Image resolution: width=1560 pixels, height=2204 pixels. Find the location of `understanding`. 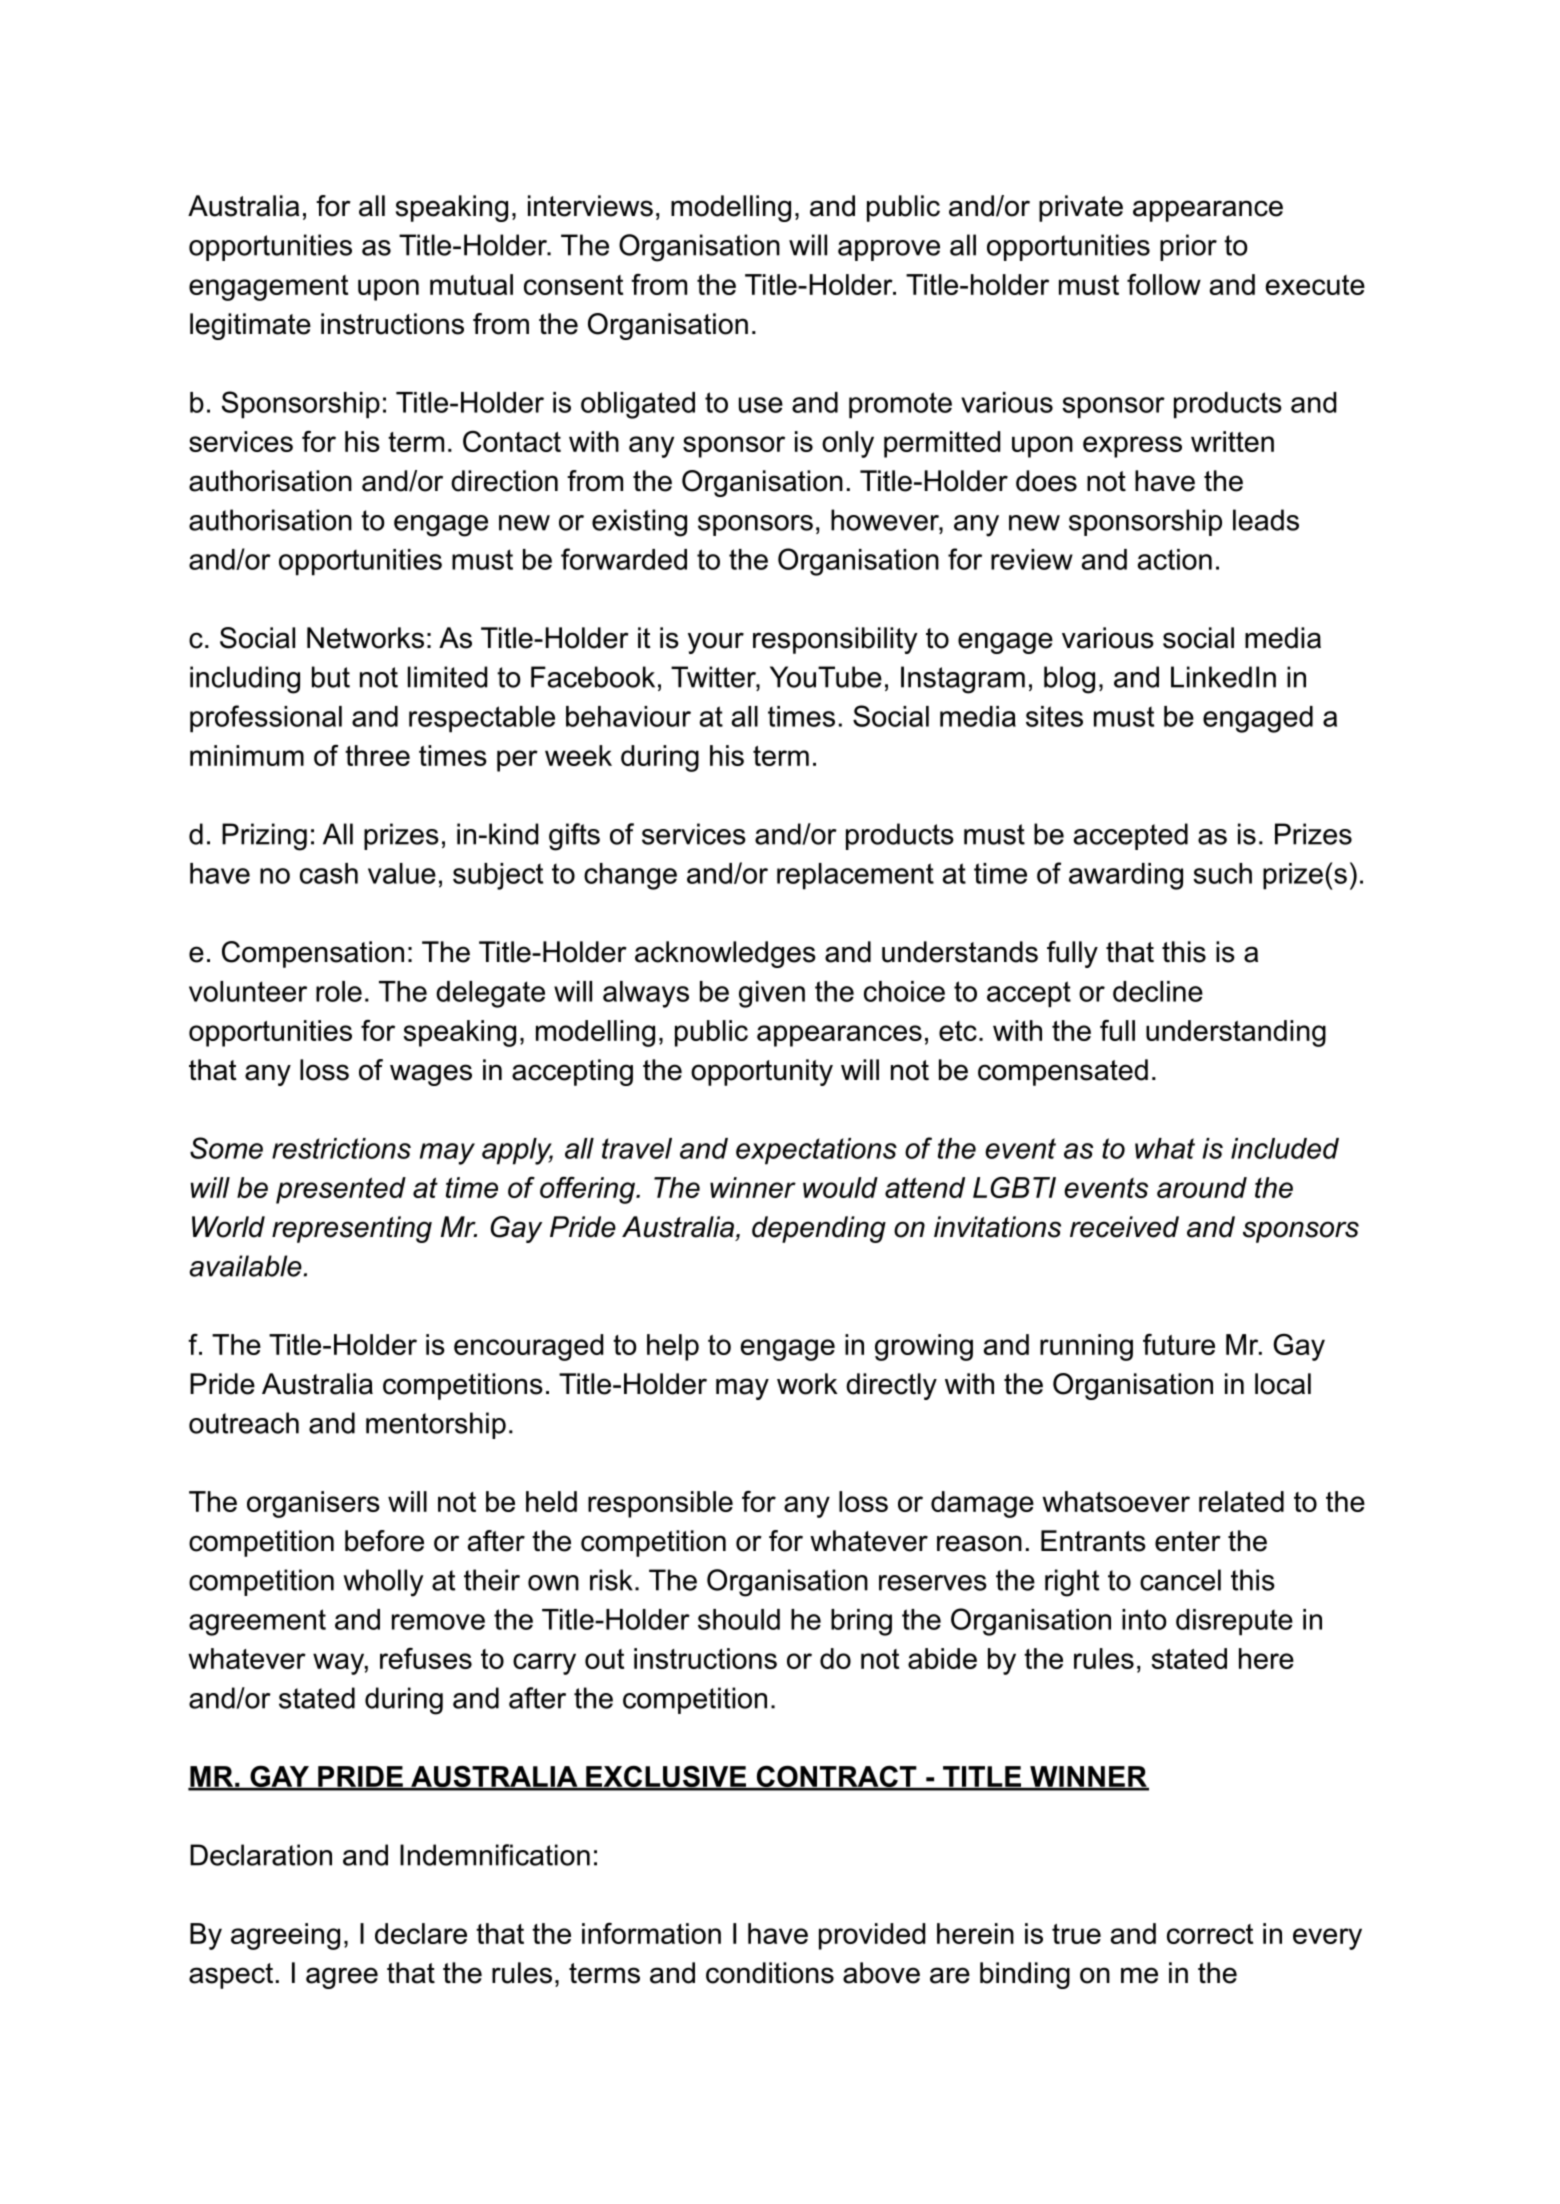

understanding is located at coordinates (1236, 1033).
